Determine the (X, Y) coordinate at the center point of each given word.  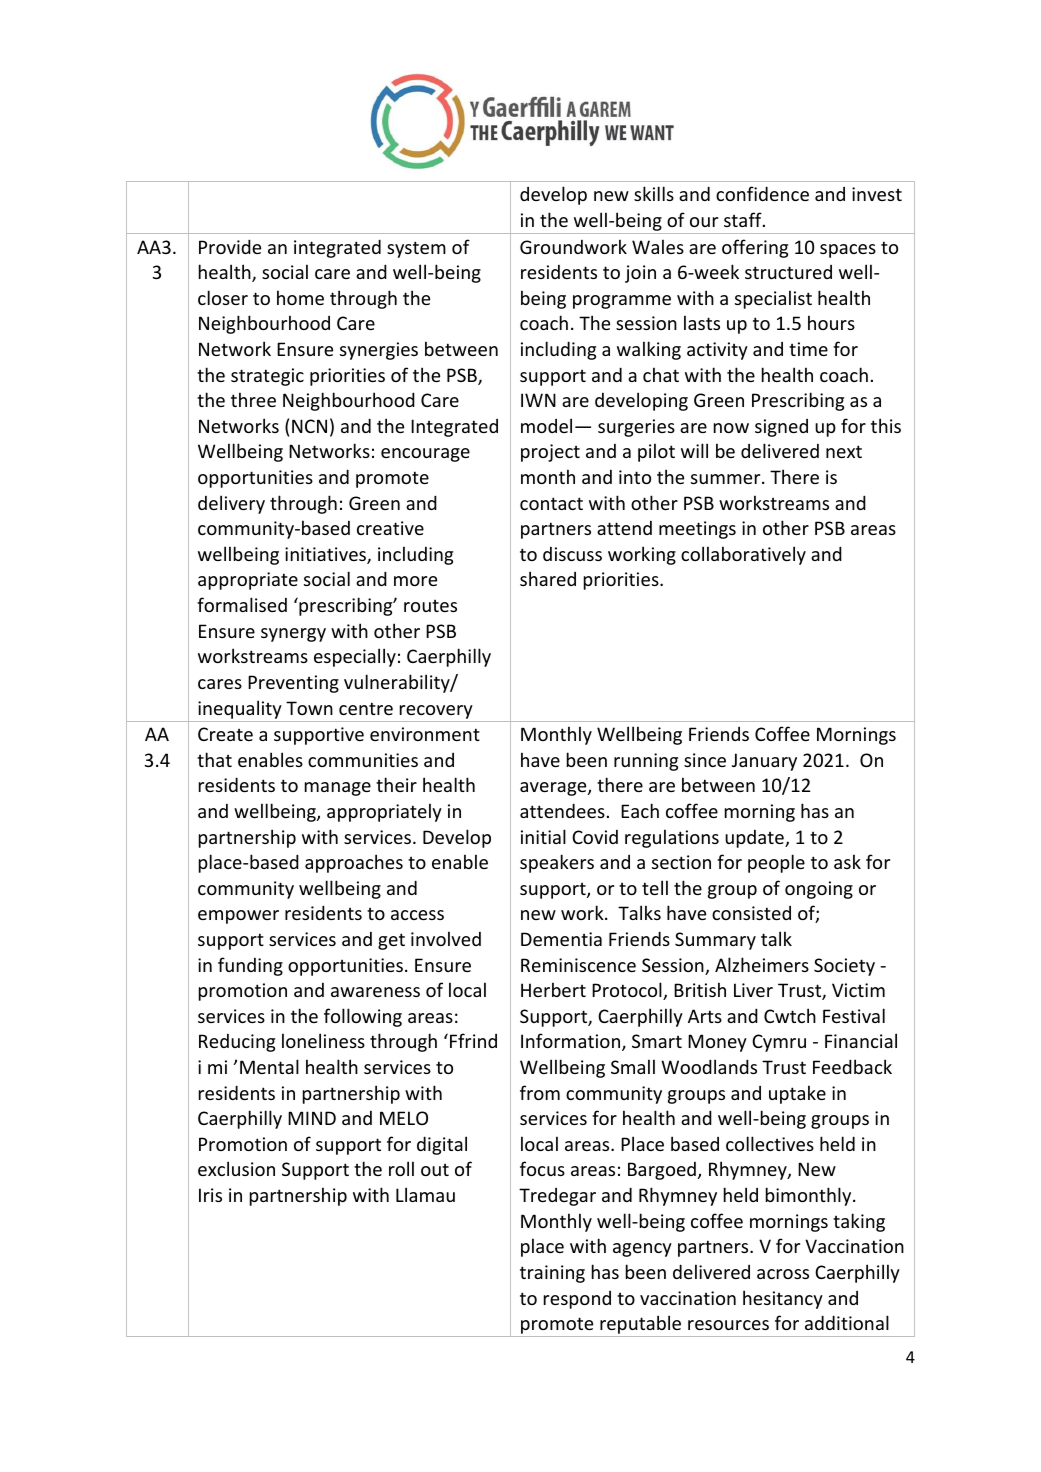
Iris (210, 1195)
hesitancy (783, 1299)
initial (543, 836)
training (552, 1274)
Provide (230, 246)
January (764, 762)
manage (338, 789)
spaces (848, 251)
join (640, 274)
